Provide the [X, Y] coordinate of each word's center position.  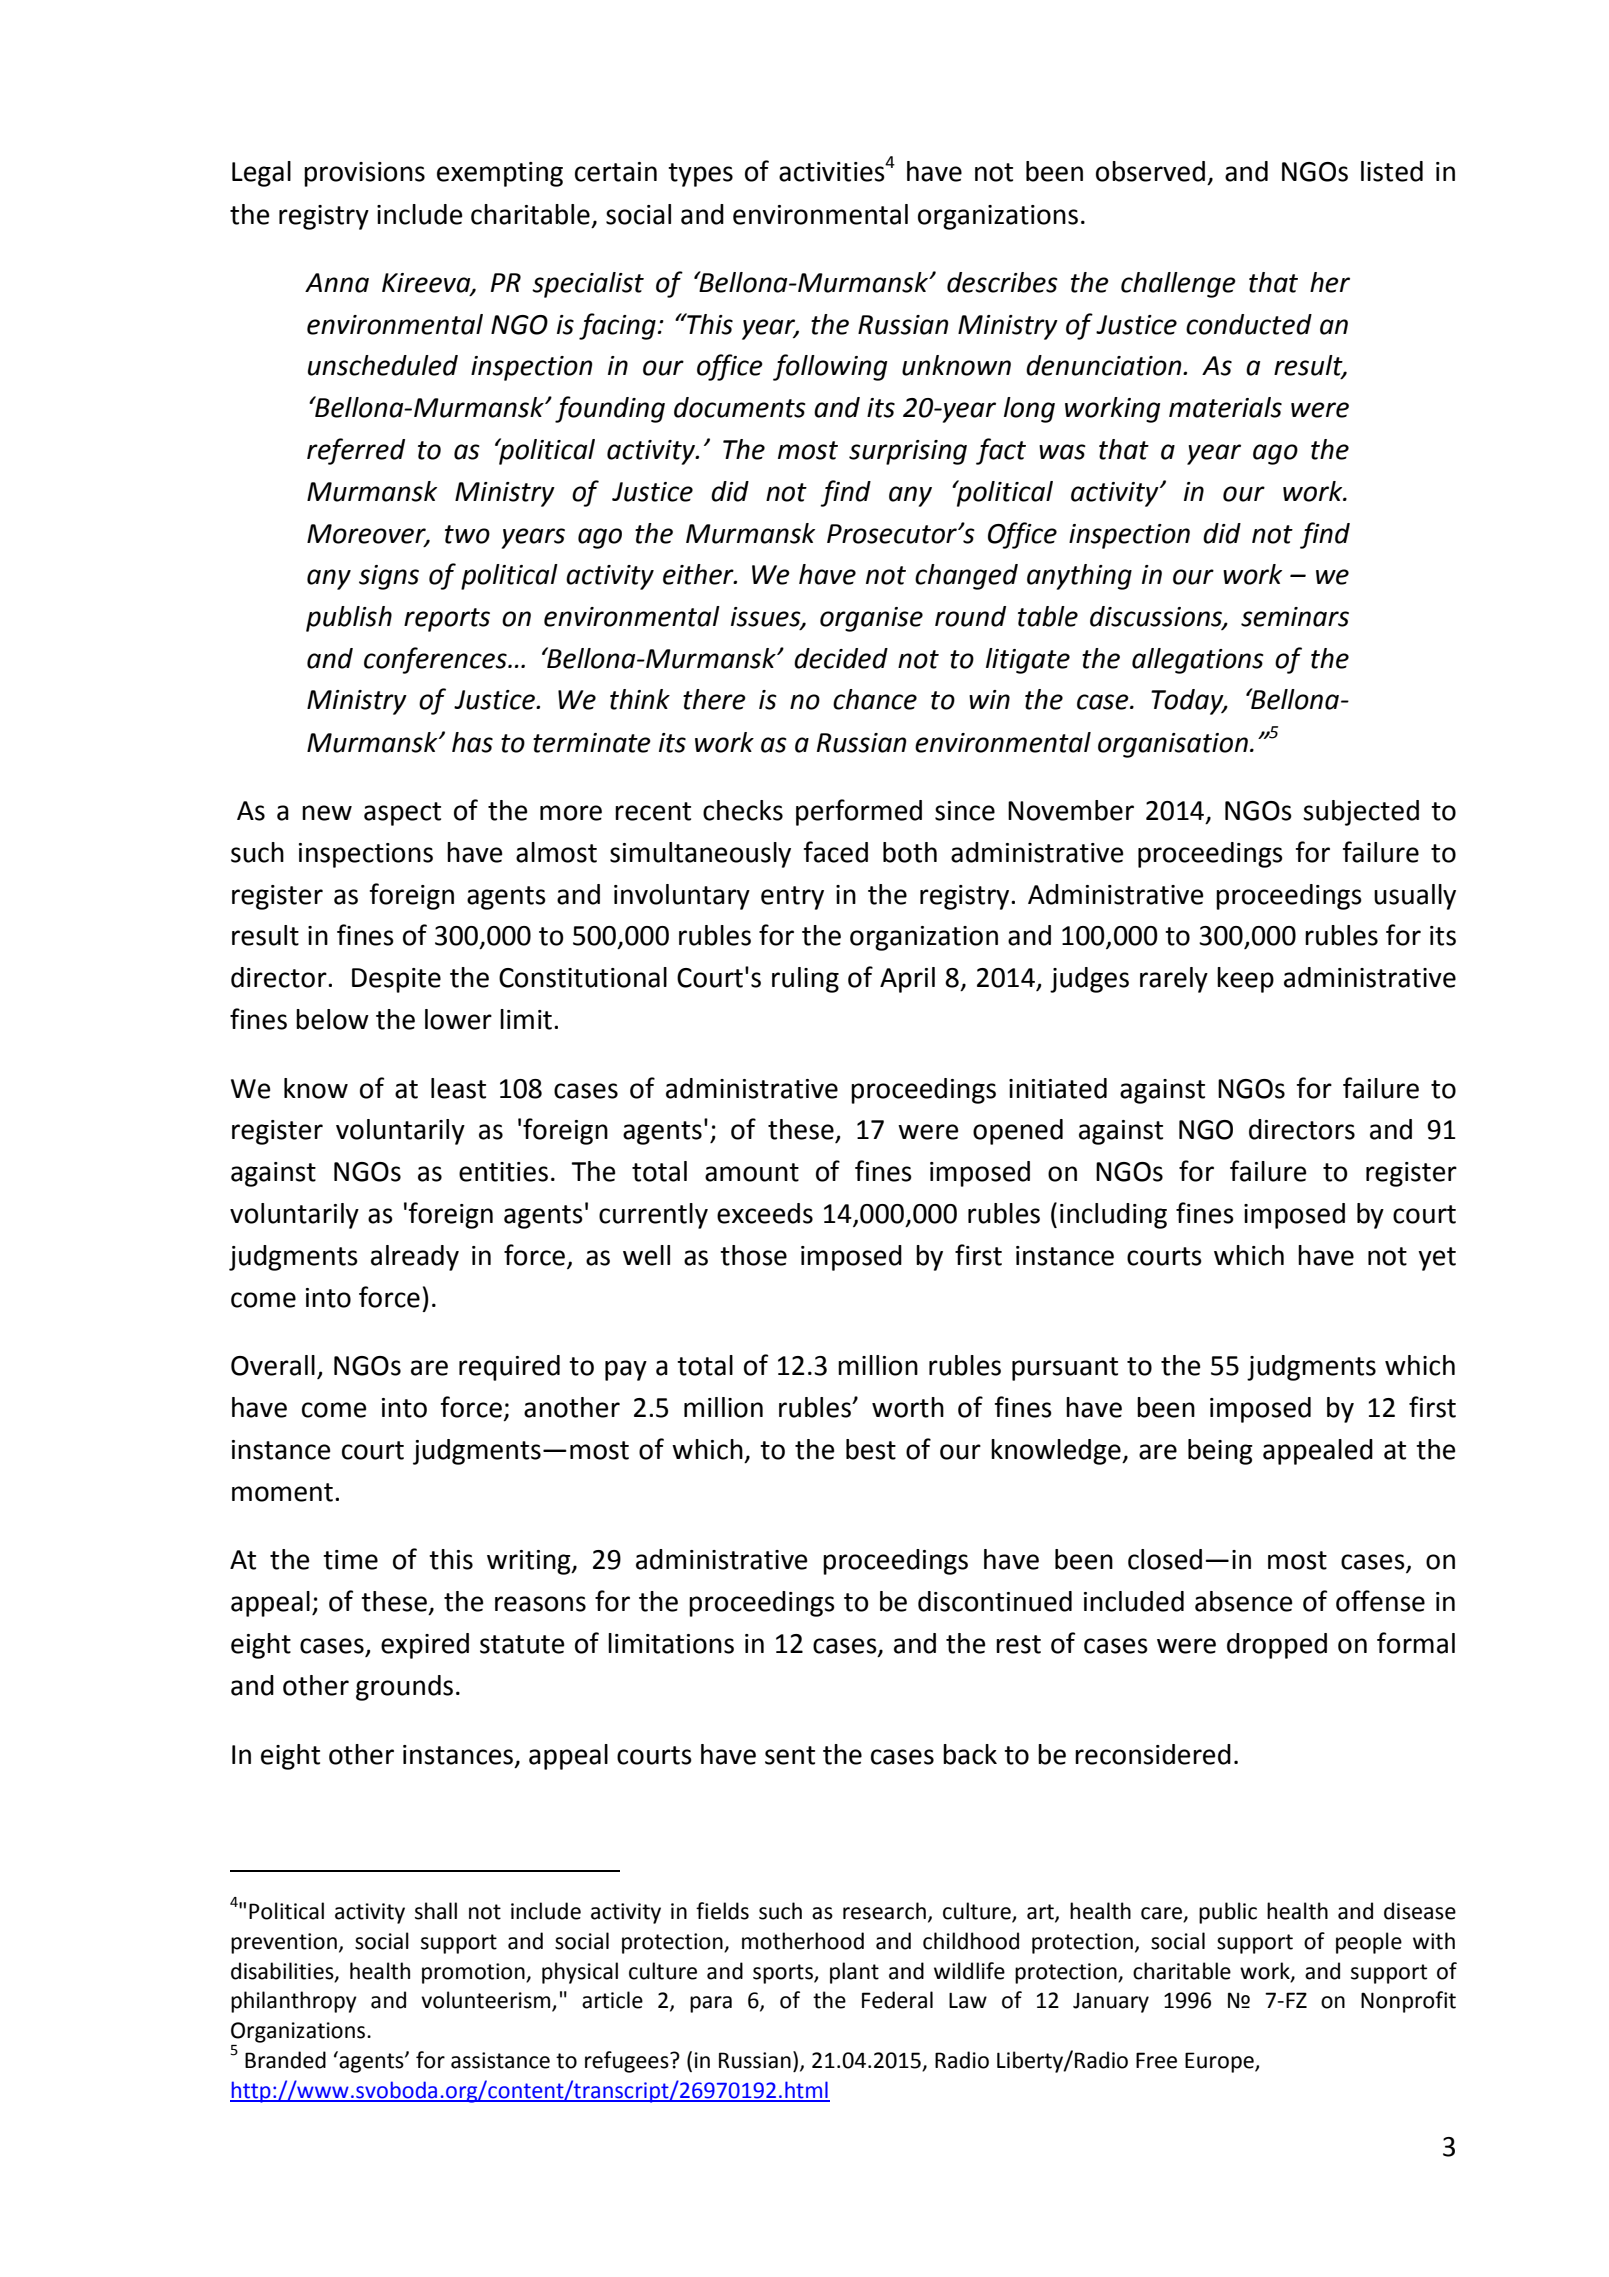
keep [1245, 980]
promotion [474, 1973]
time [350, 1560]
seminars [1295, 617]
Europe [1220, 2062]
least [458, 1088]
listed [1392, 171]
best [871, 1449]
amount [752, 1172]
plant [854, 1973]
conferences [436, 660]
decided [841, 658]
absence [1243, 1601]
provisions [364, 174]
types [700, 175]
